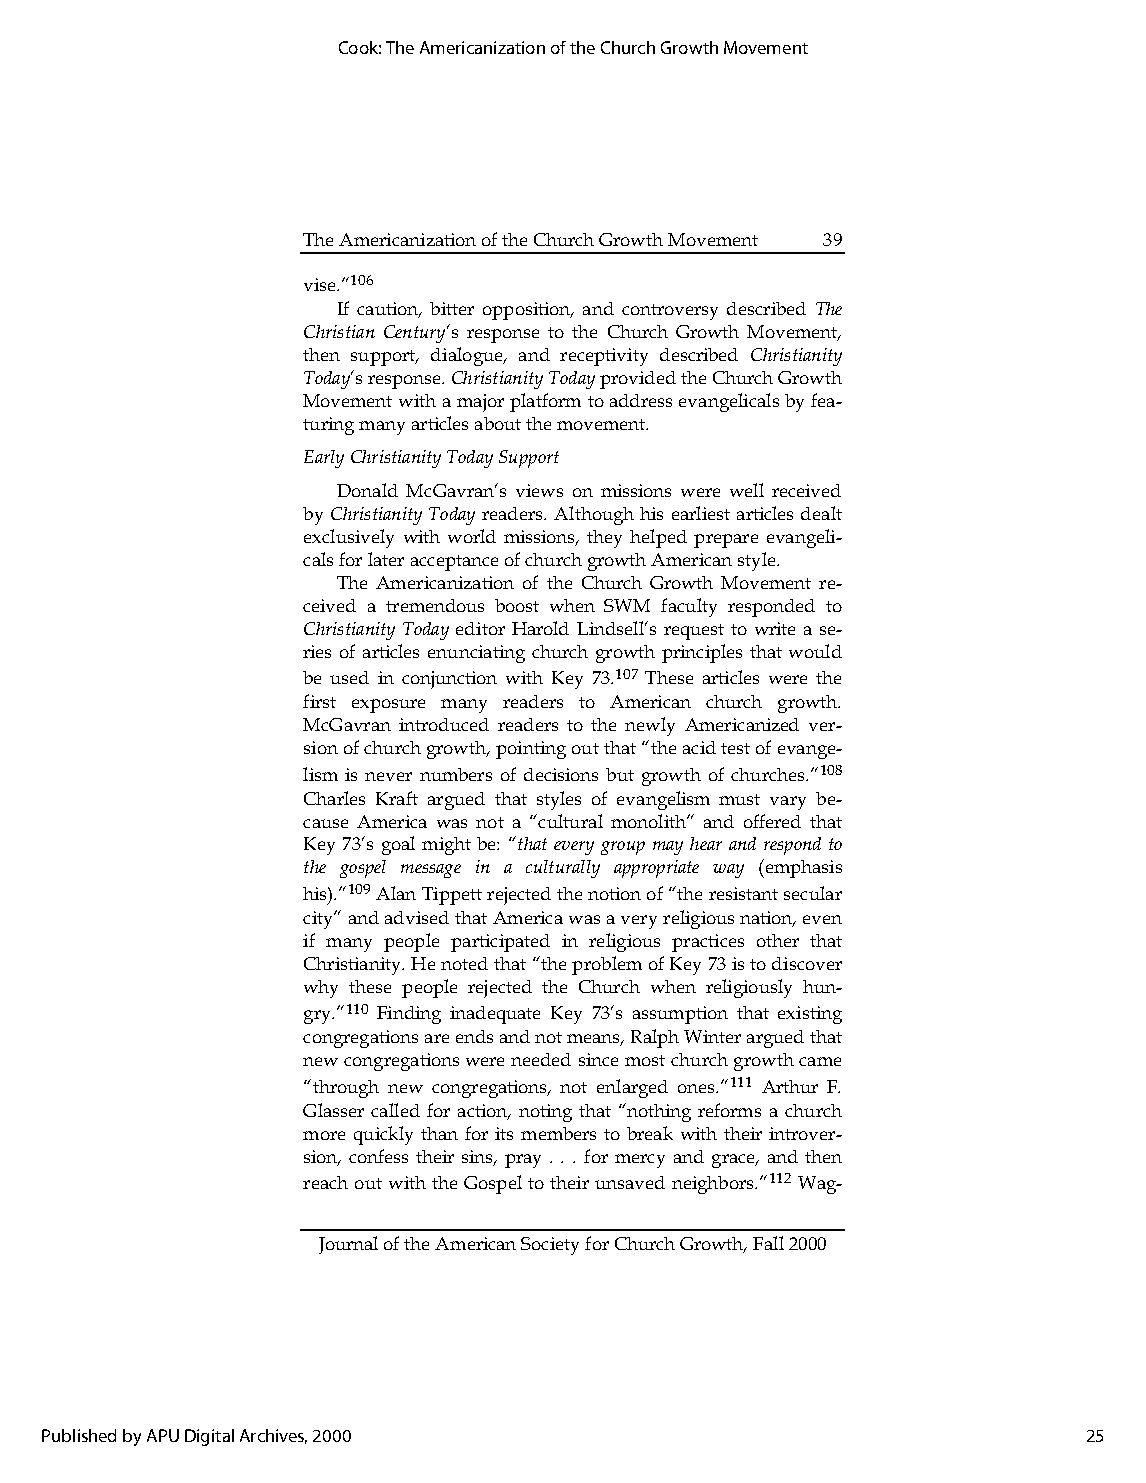 Image resolution: width=1146 pixels, height=1483 pixels. What do you see at coordinates (670, 312) in the screenshot?
I see `controversy` at bounding box center [670, 312].
